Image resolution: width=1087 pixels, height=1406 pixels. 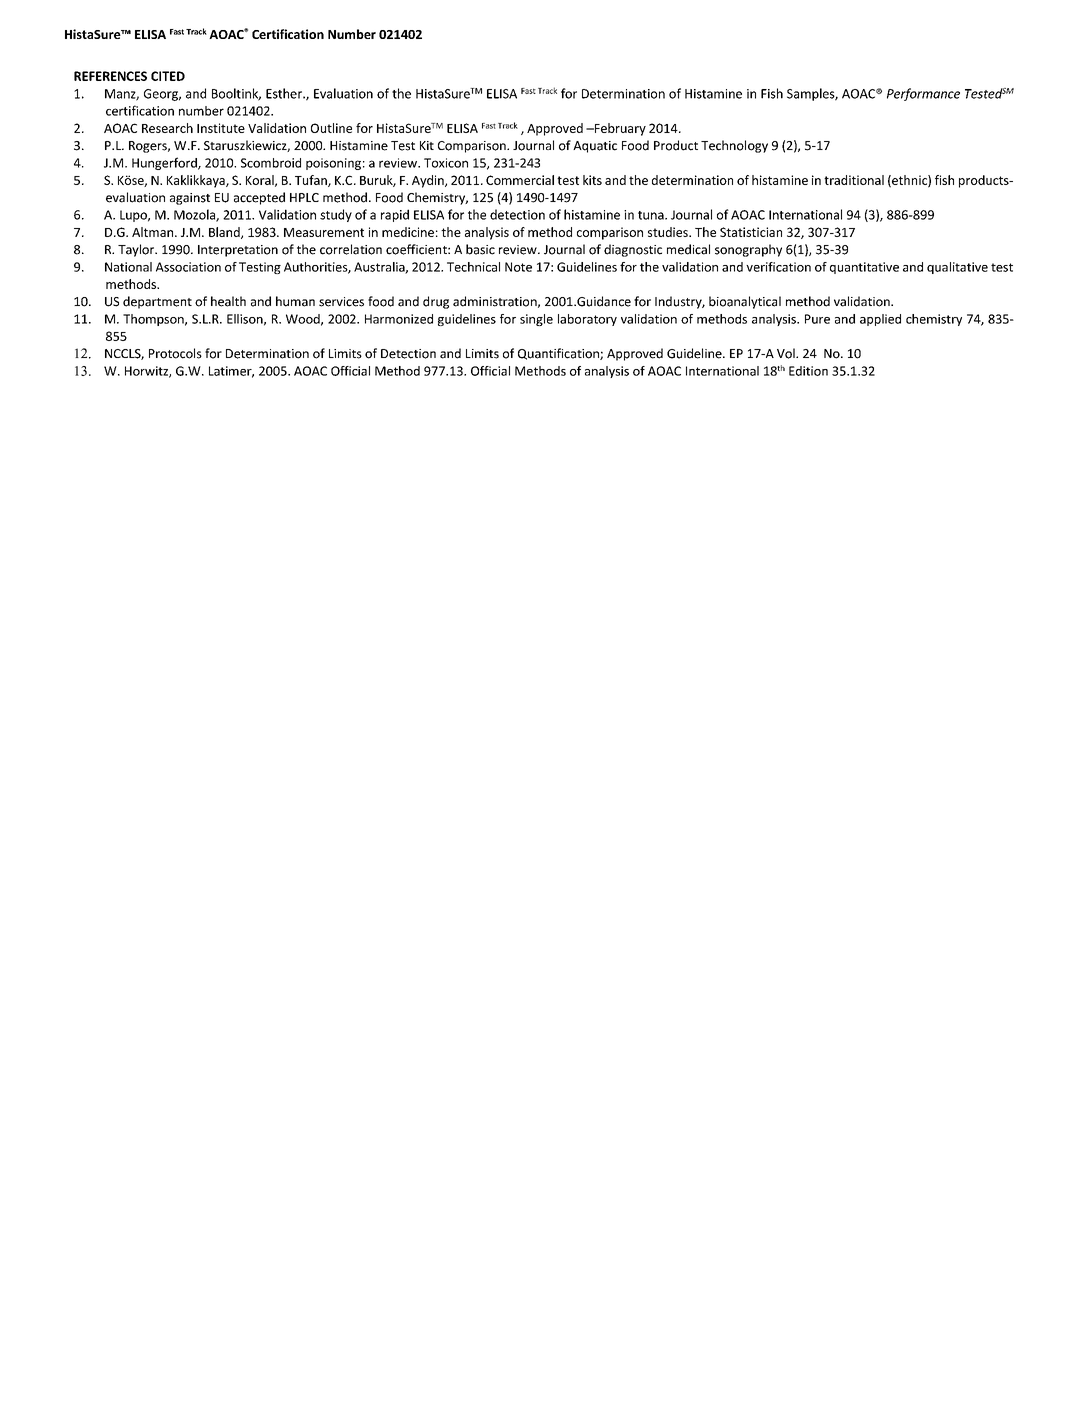 I want to click on Quantification, so click(x=559, y=354).
